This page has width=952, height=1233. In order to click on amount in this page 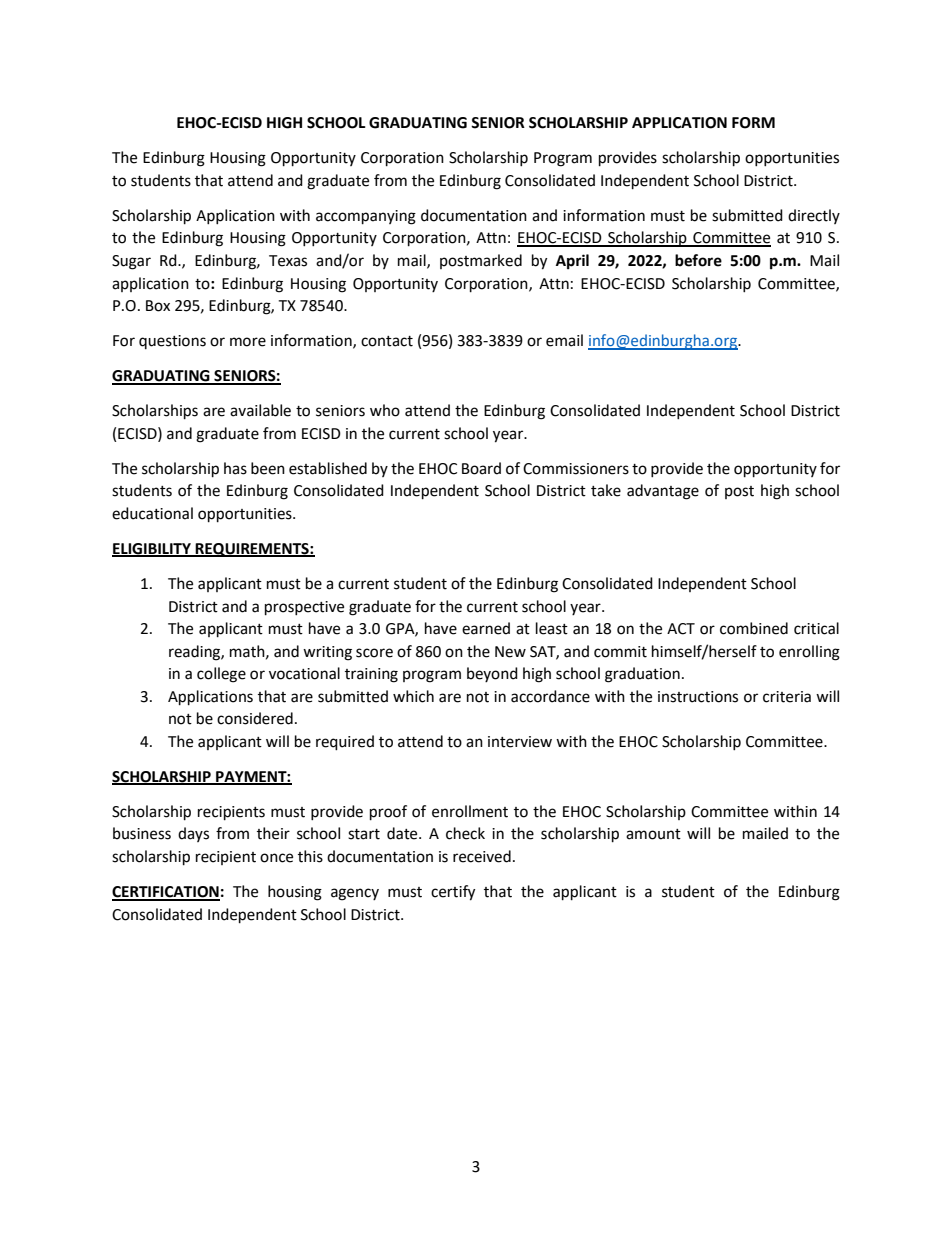, I will do `click(653, 834)`.
